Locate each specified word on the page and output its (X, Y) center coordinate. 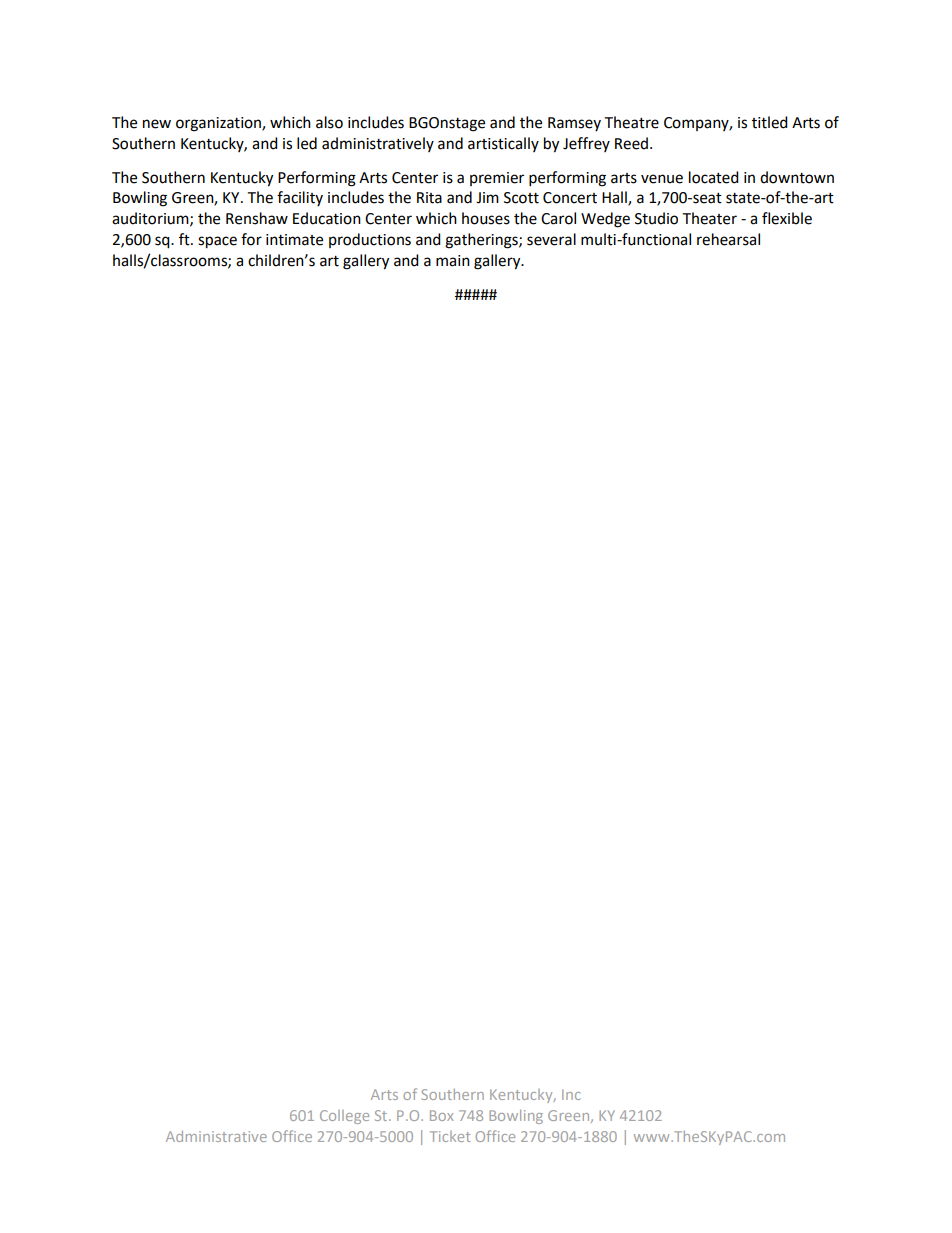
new (157, 124)
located (714, 177)
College (344, 1117)
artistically (503, 144)
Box (442, 1115)
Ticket (450, 1136)
